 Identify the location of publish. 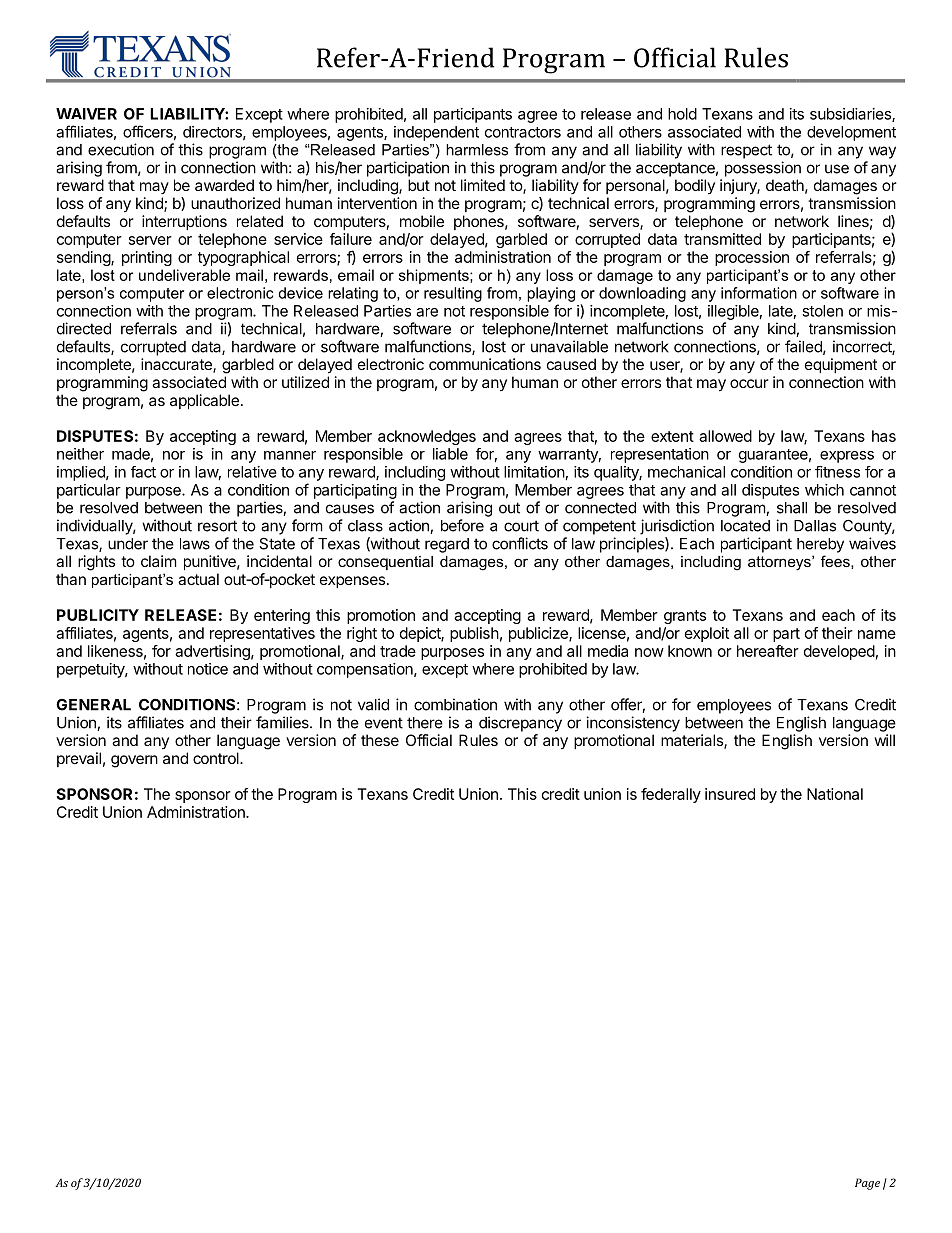
(474, 634).
